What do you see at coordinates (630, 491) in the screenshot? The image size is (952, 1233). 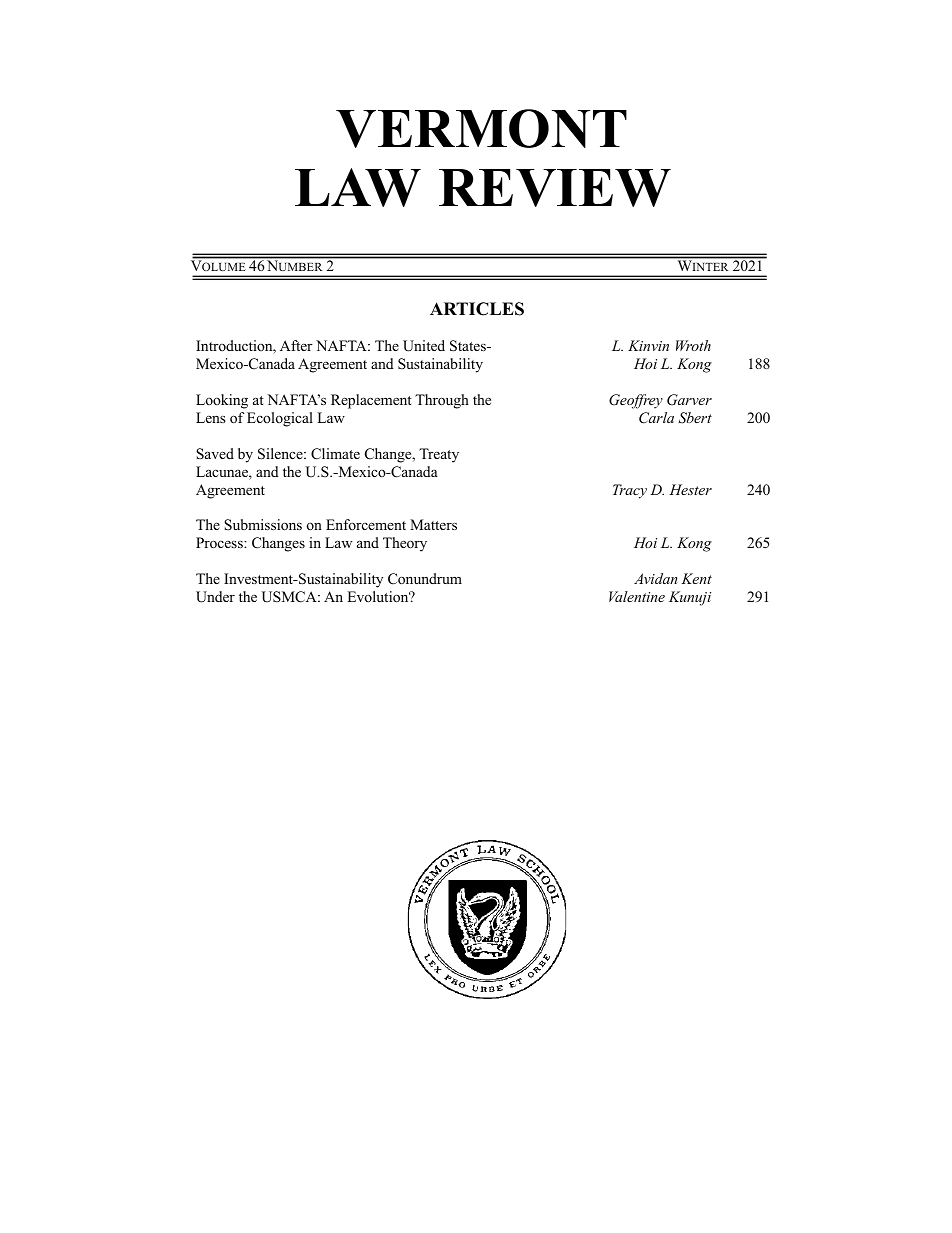 I see `Tracy` at bounding box center [630, 491].
